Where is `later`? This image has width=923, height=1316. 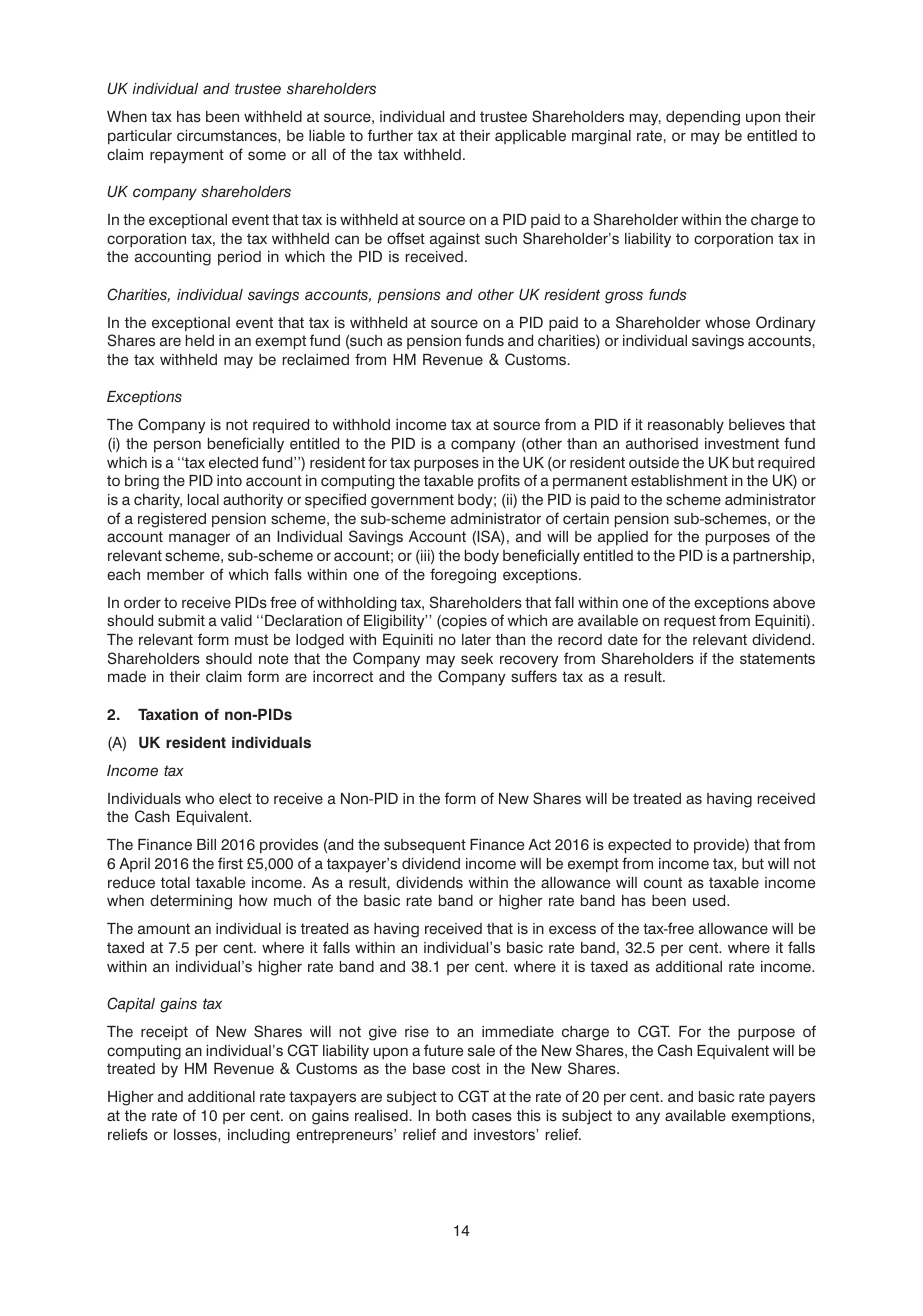 later is located at coordinates (476, 640).
